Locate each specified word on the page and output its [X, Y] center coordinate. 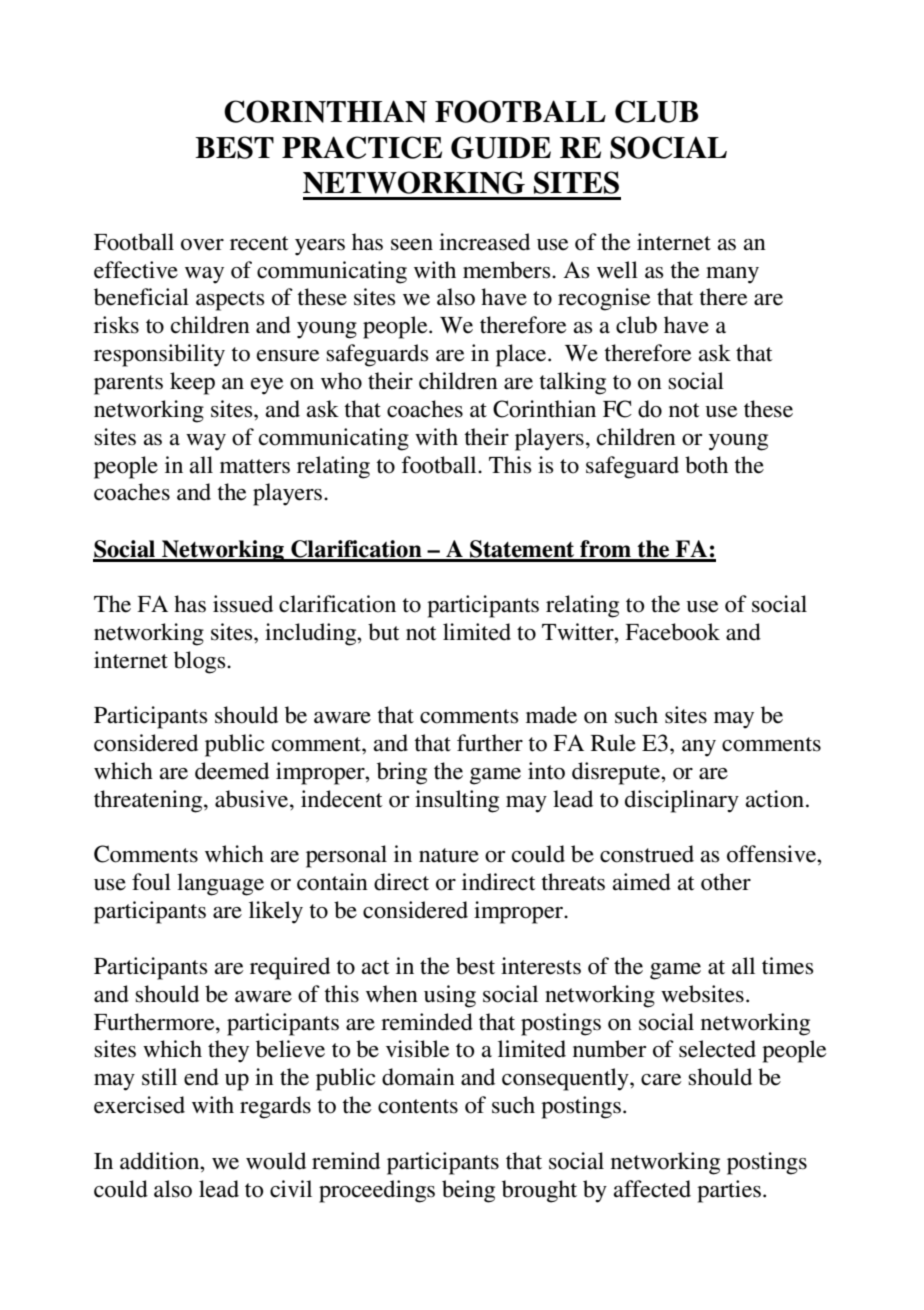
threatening [149, 801]
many [732, 275]
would [276, 1161]
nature [449, 855]
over [202, 245]
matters [255, 466]
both [706, 465]
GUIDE [501, 147]
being [468, 1191]
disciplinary [682, 801]
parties [729, 1191]
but [384, 632]
